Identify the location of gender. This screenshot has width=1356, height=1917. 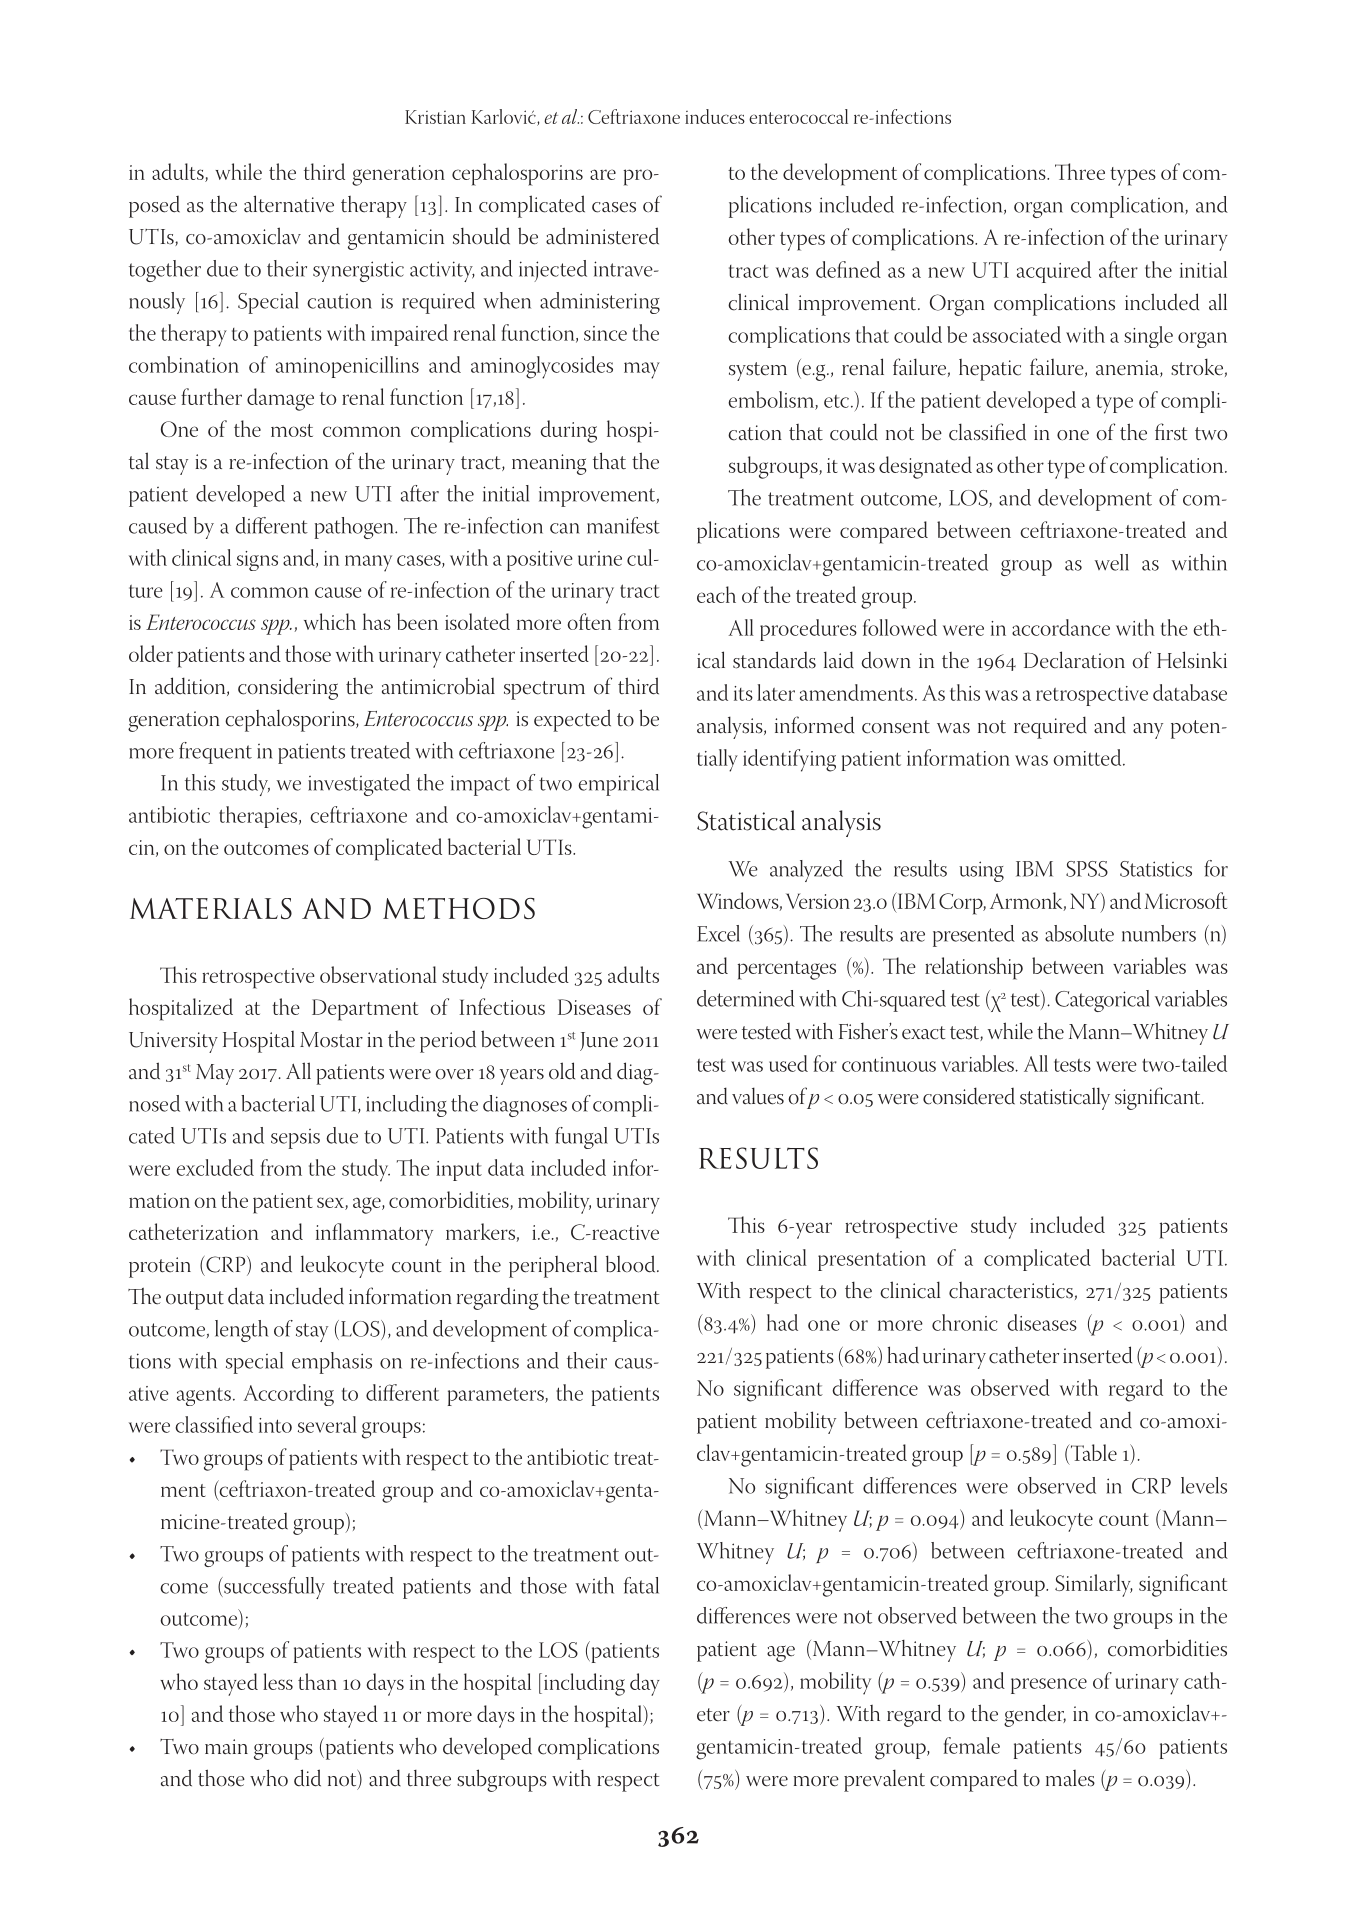
(1035, 1715).
